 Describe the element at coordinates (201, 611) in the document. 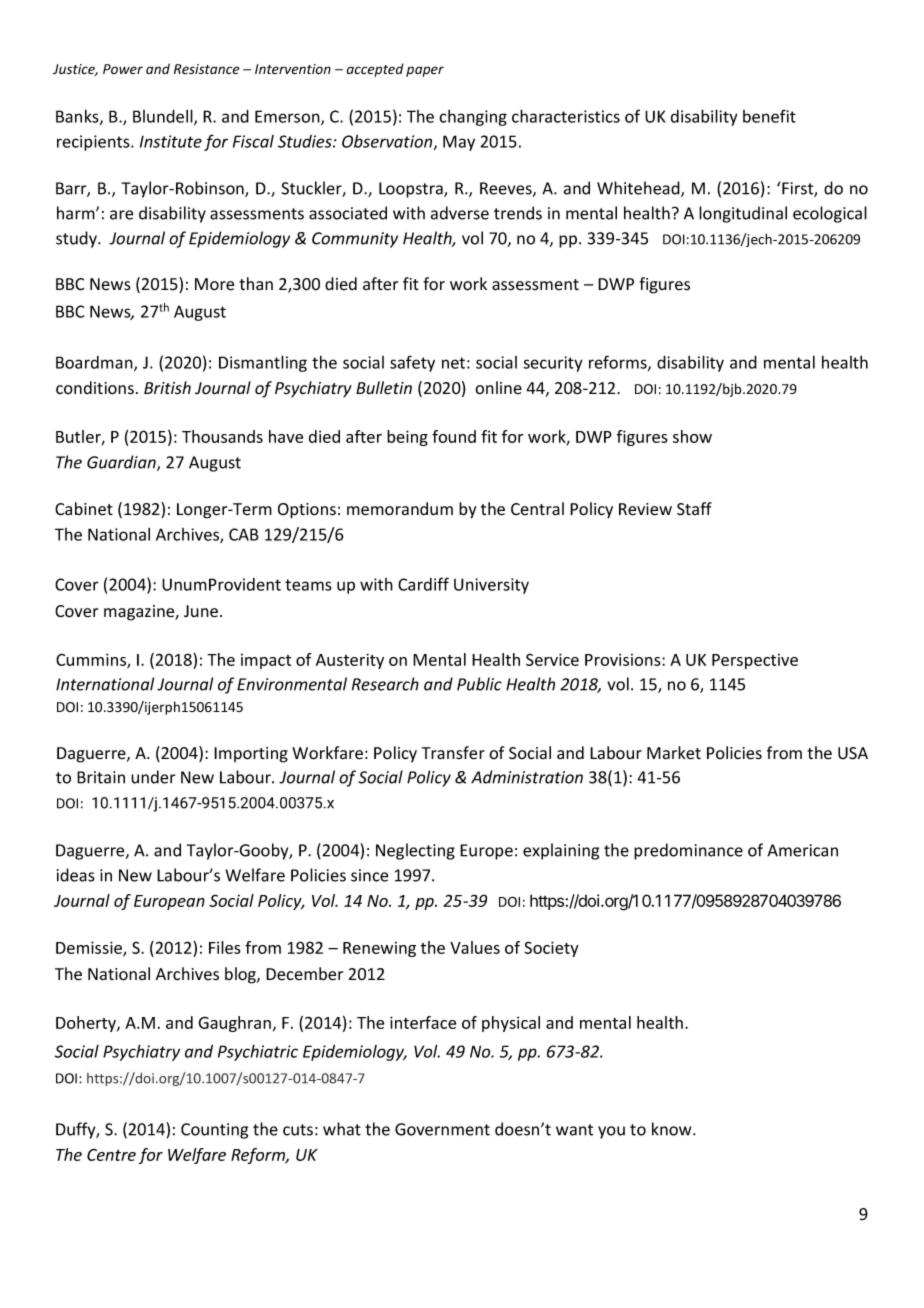

I see `June` at that location.
